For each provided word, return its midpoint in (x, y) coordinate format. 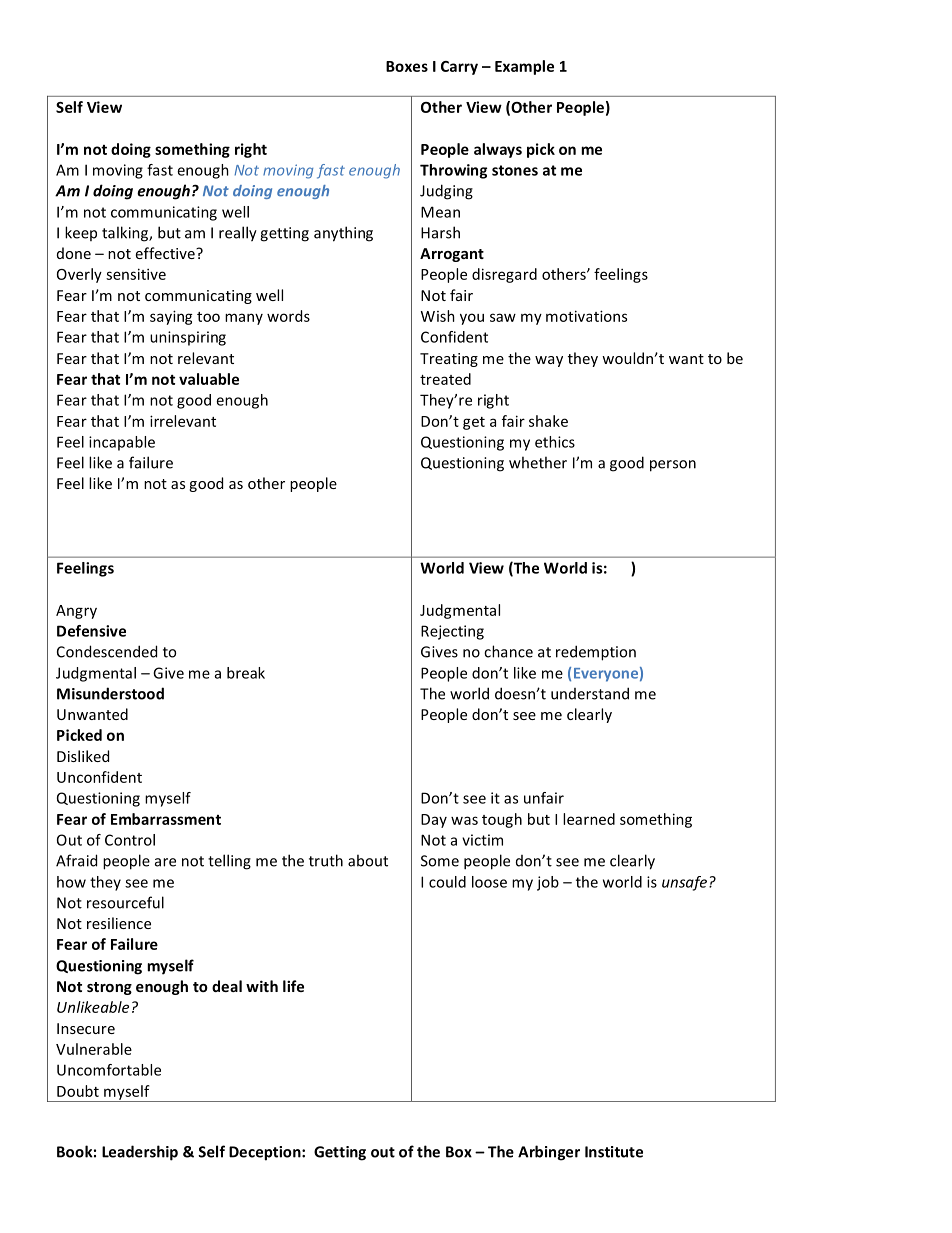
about (368, 860)
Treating (449, 360)
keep (81, 233)
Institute (614, 1152)
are (165, 862)
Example (524, 67)
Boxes (407, 66)
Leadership (140, 1153)
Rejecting (452, 632)
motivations (586, 316)
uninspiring (188, 338)
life (293, 986)
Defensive (91, 631)
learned (589, 819)
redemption (596, 653)
